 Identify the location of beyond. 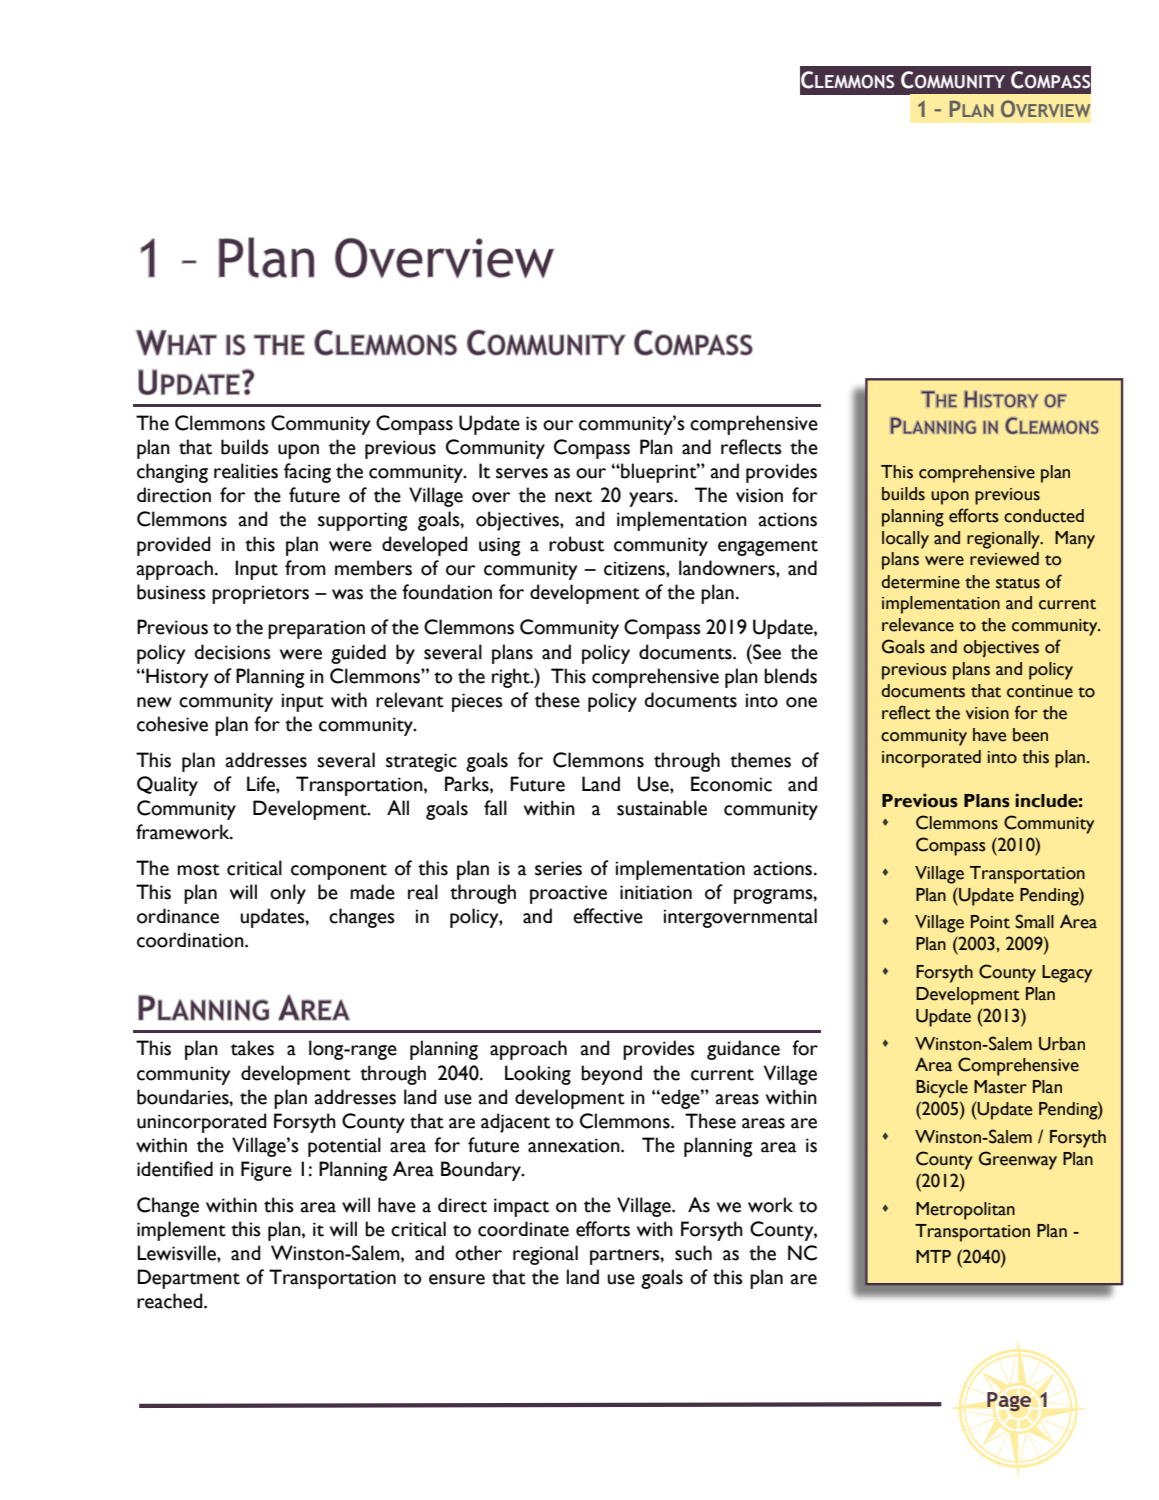
(611, 1075).
